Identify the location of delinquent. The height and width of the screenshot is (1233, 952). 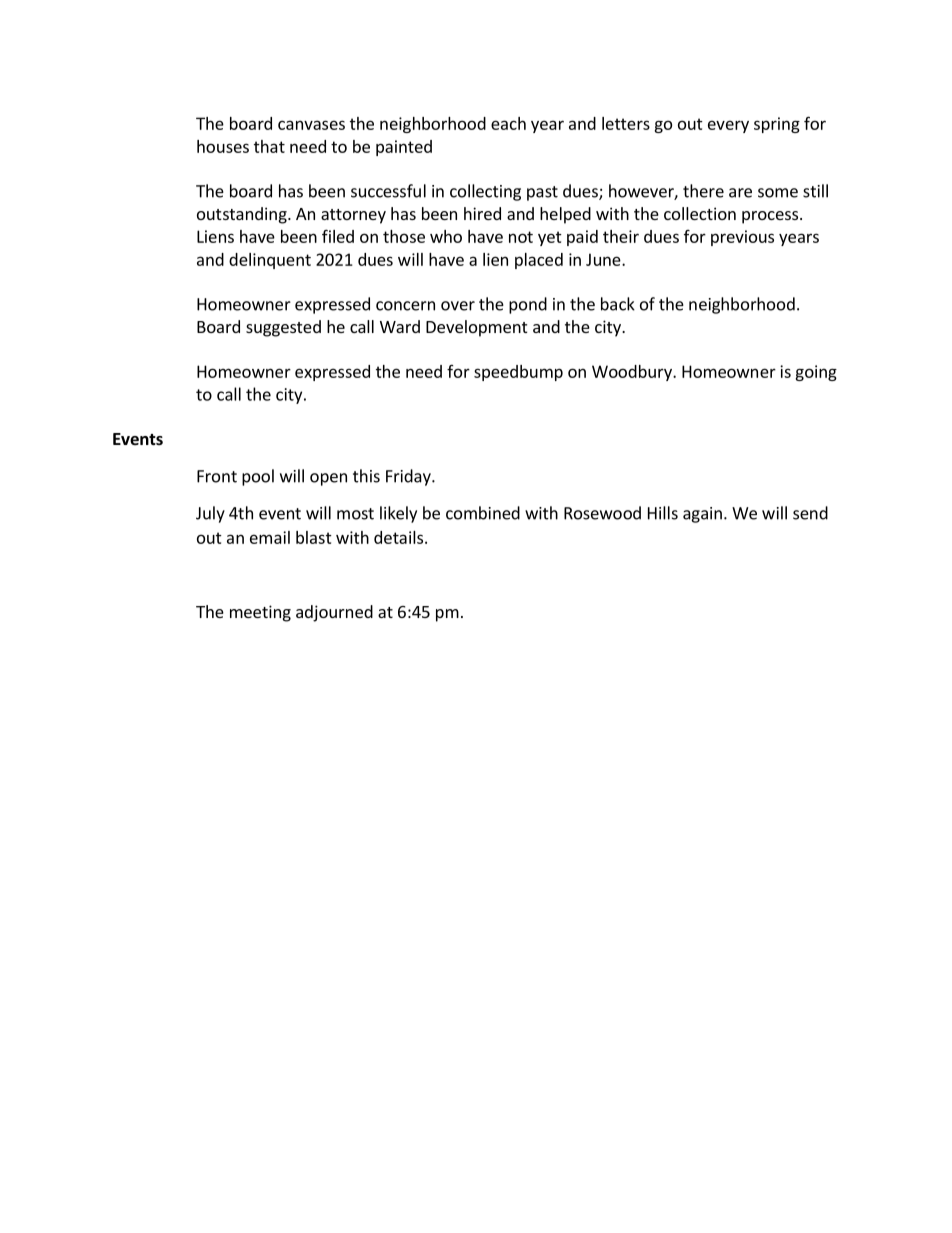
(270, 261).
